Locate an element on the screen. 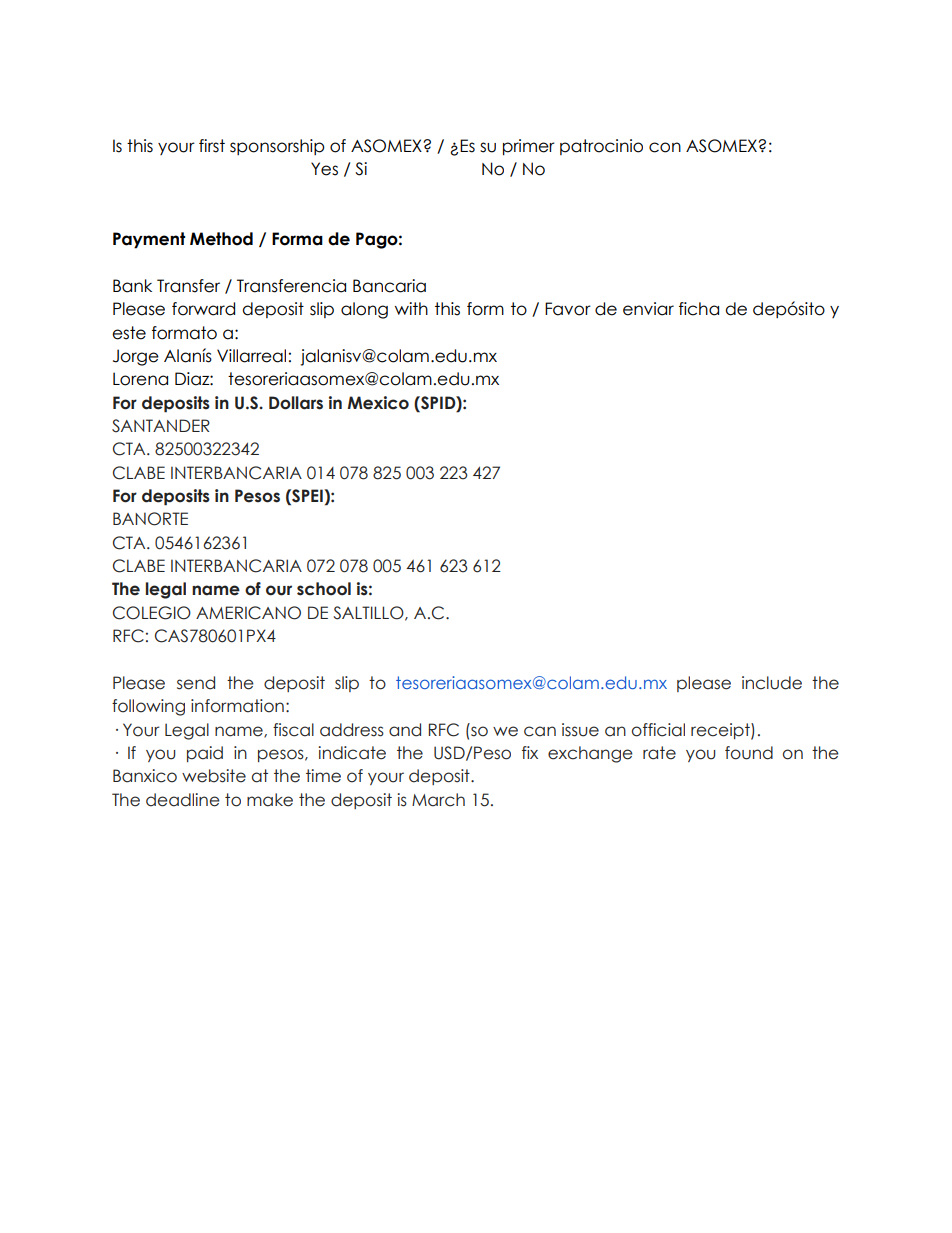  March is located at coordinates (438, 800).
